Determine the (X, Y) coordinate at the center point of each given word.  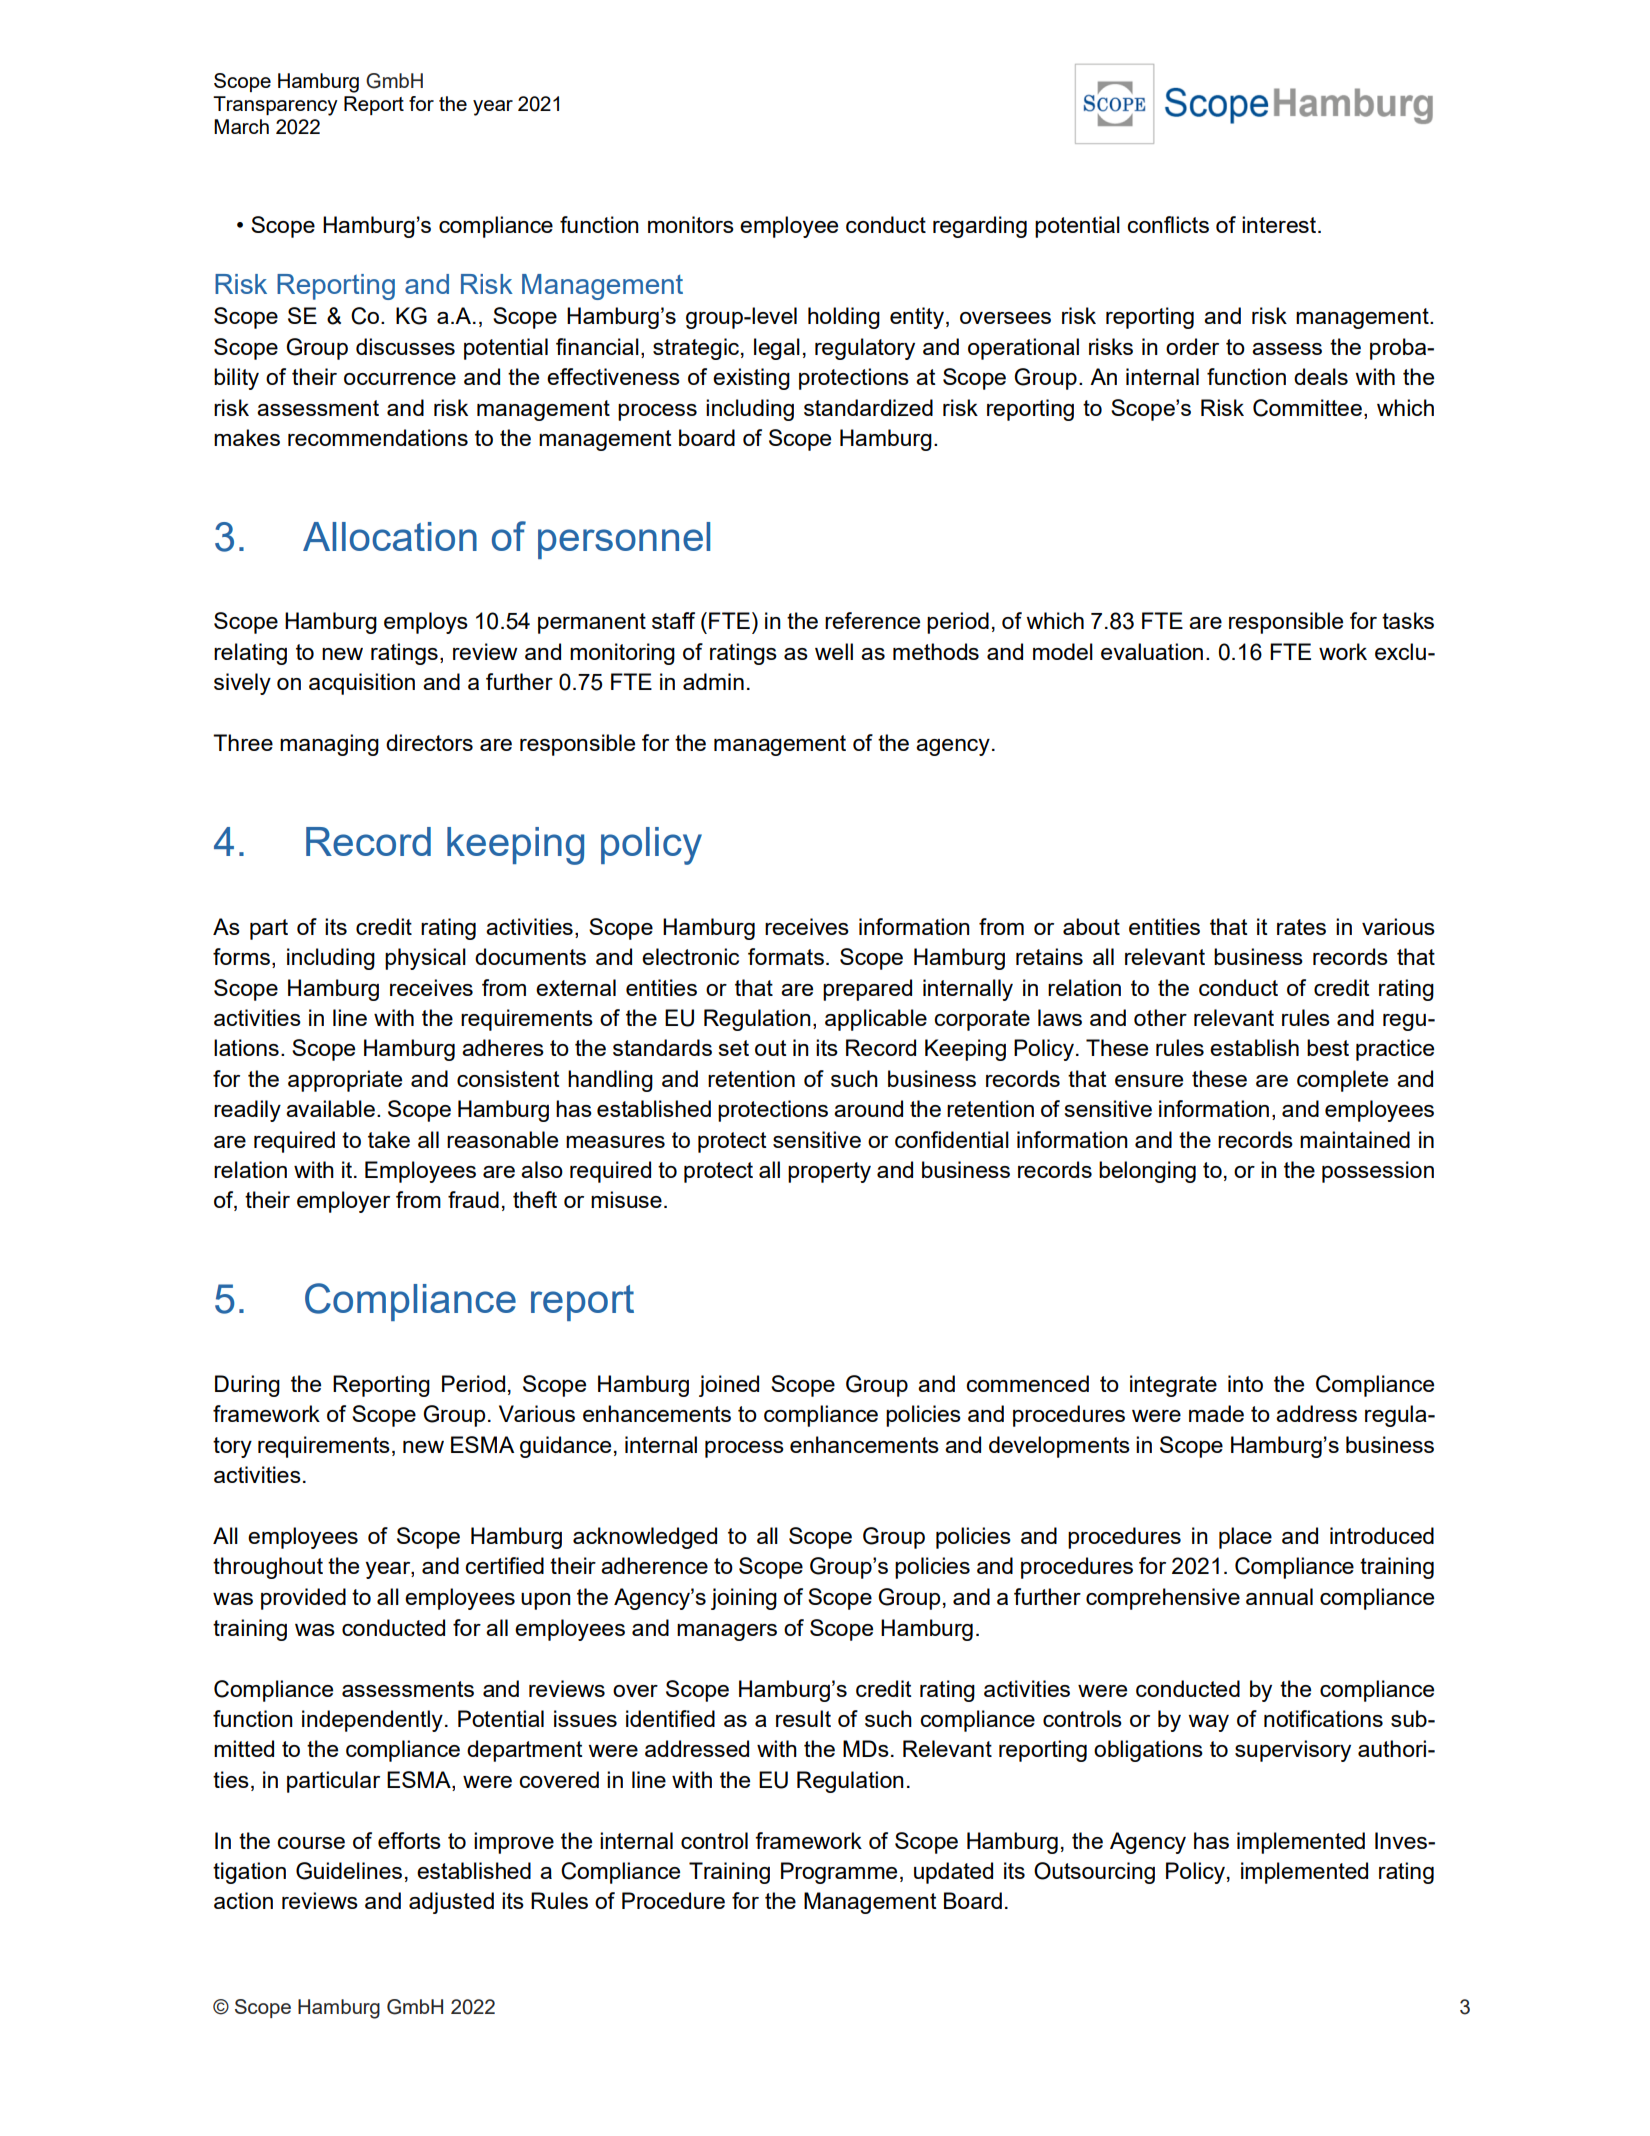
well (834, 651)
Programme (839, 1873)
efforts (409, 1840)
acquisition (362, 684)
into (1245, 1383)
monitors (691, 224)
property (829, 1172)
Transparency (275, 106)
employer (343, 1202)
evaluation (1152, 651)
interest (1280, 224)
